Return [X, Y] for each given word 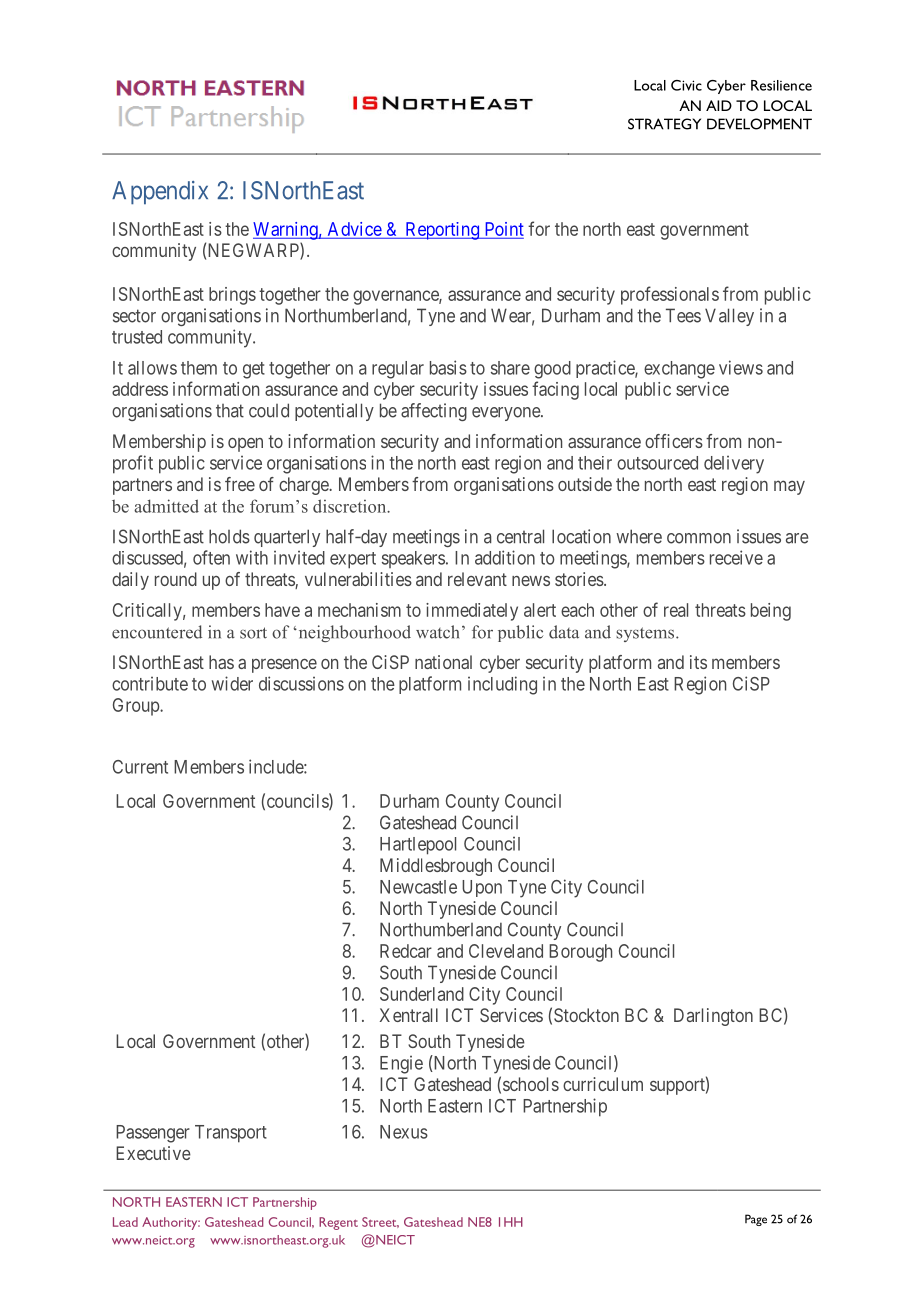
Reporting [442, 231]
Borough [580, 953]
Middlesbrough [436, 867]
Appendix [160, 193]
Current [140, 767]
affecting [434, 412]
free [240, 484]
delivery [734, 465]
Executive [153, 1153]
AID [719, 105]
